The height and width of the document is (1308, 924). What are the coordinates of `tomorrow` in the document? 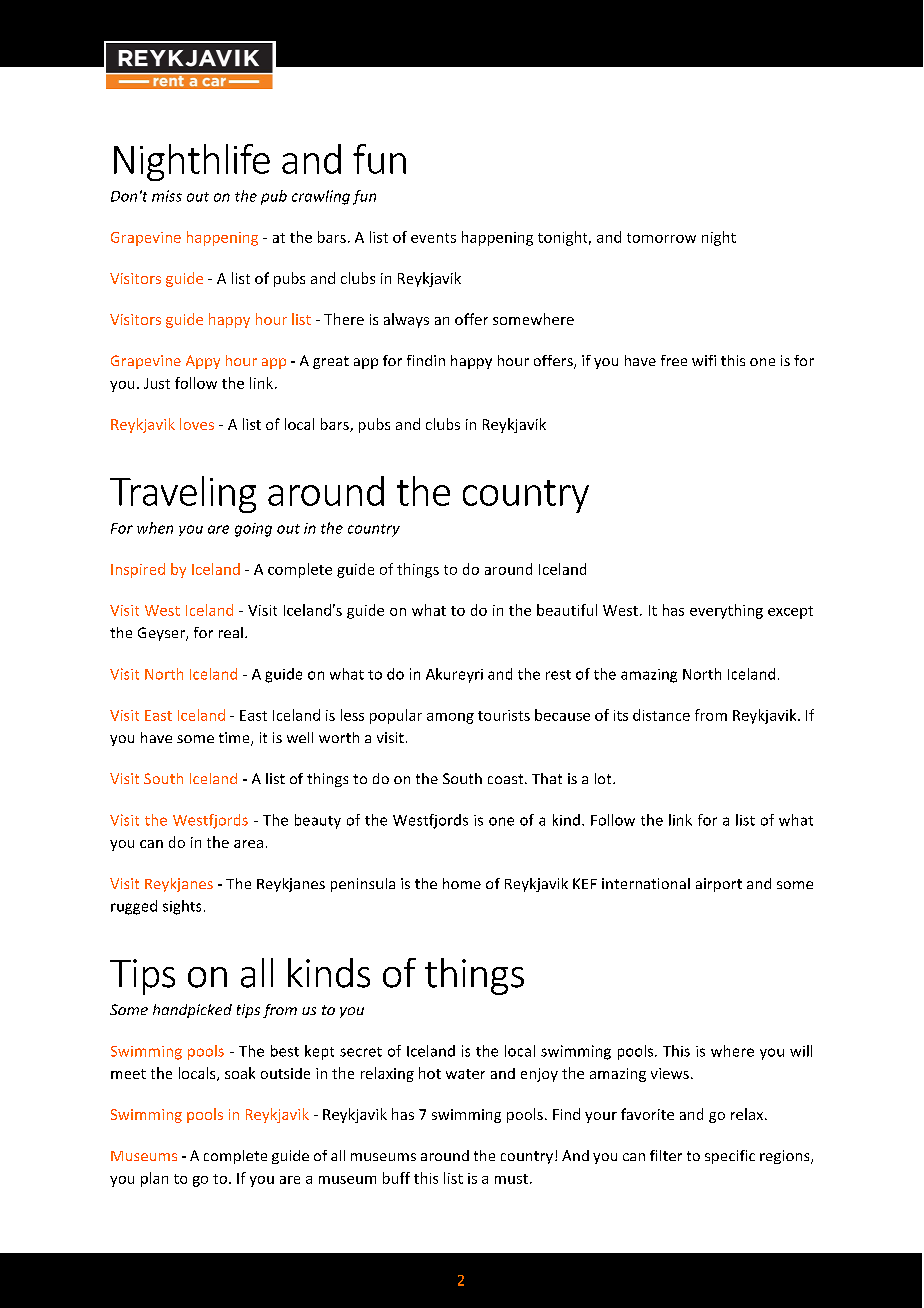 It's located at (661, 238).
